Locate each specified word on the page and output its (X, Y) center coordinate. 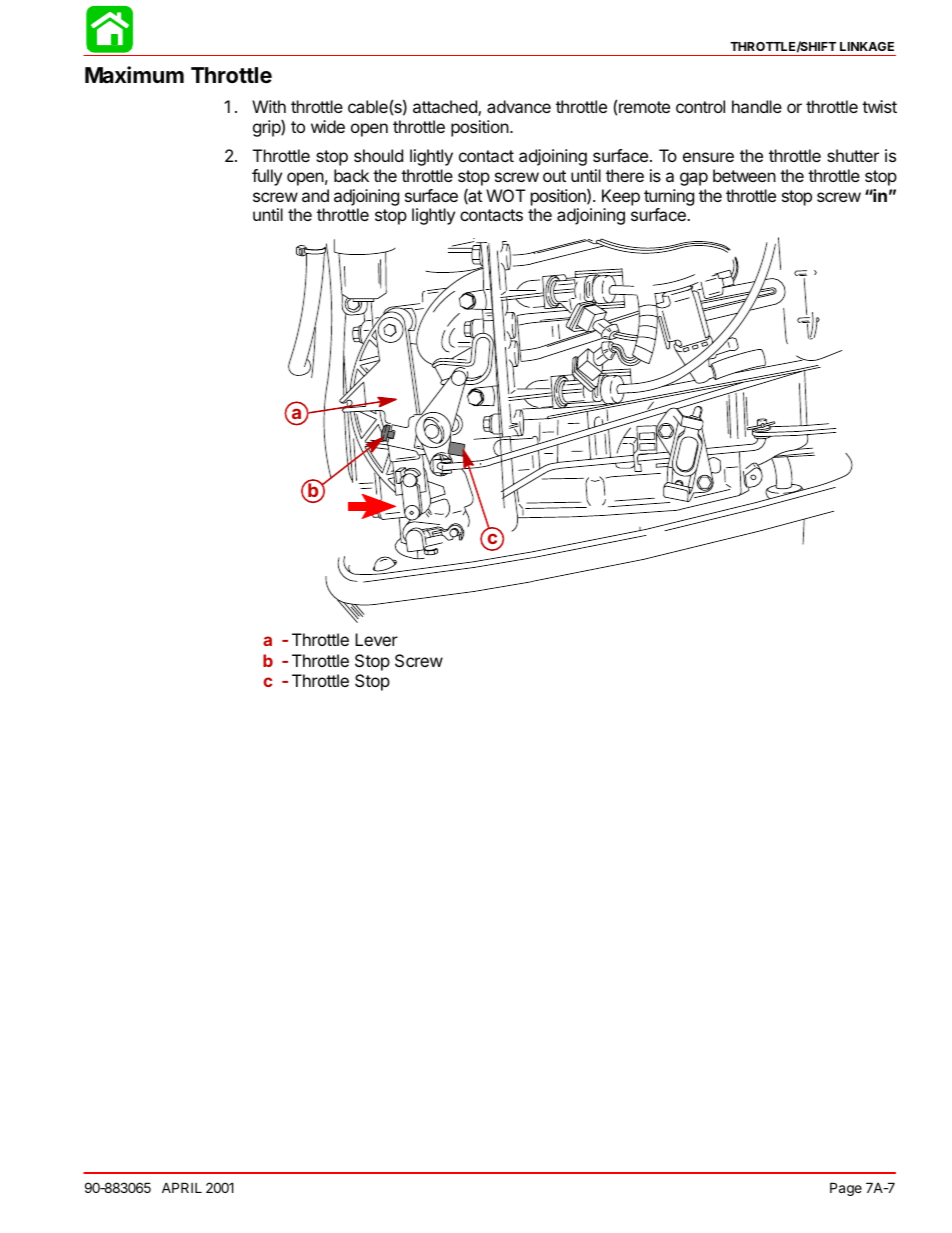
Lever (376, 639)
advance (519, 106)
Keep (621, 197)
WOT (506, 195)
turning (669, 197)
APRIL (182, 1187)
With (269, 106)
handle (757, 106)
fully (267, 177)
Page (846, 1189)
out (554, 176)
